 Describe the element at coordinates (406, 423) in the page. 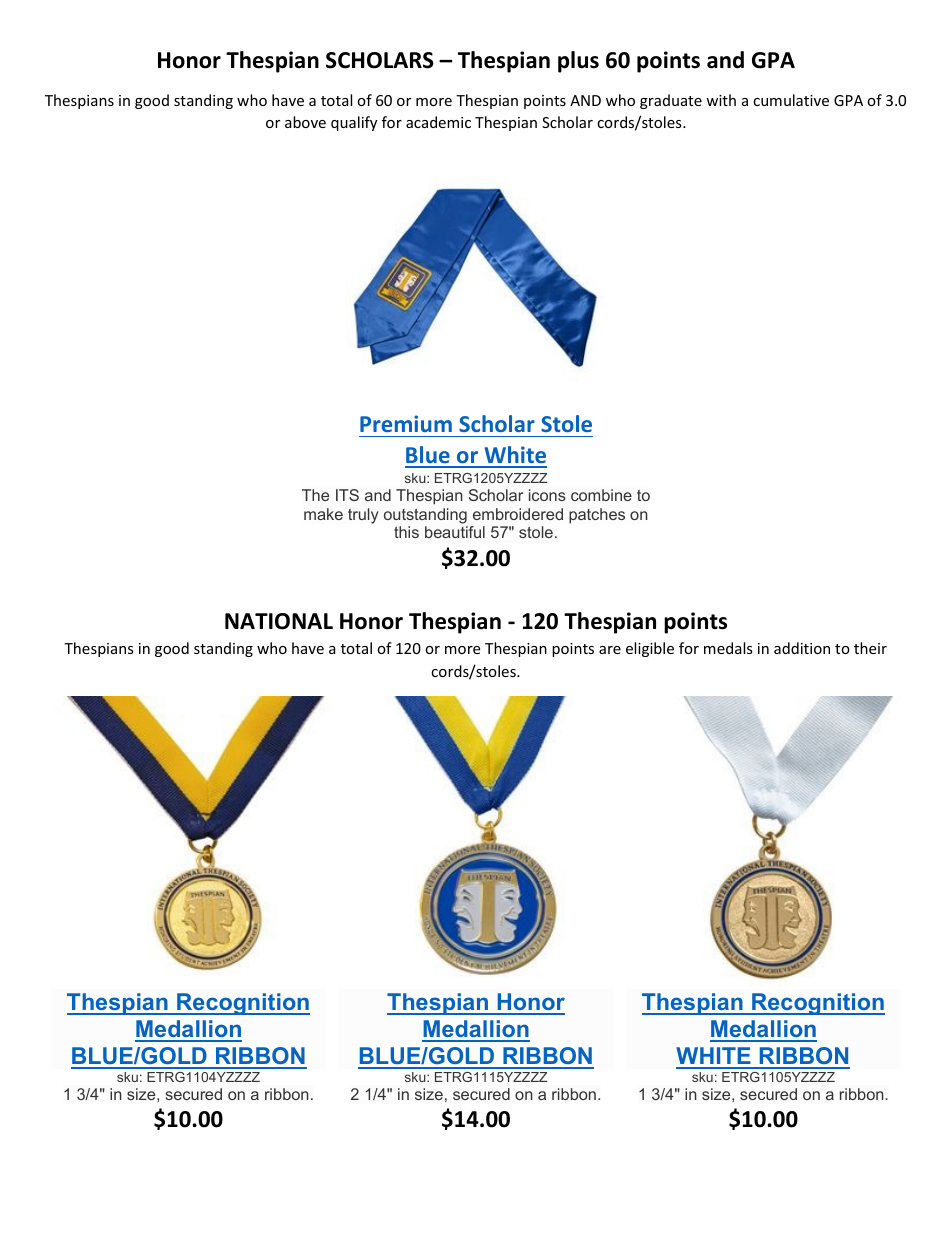

I see `Premium` at that location.
